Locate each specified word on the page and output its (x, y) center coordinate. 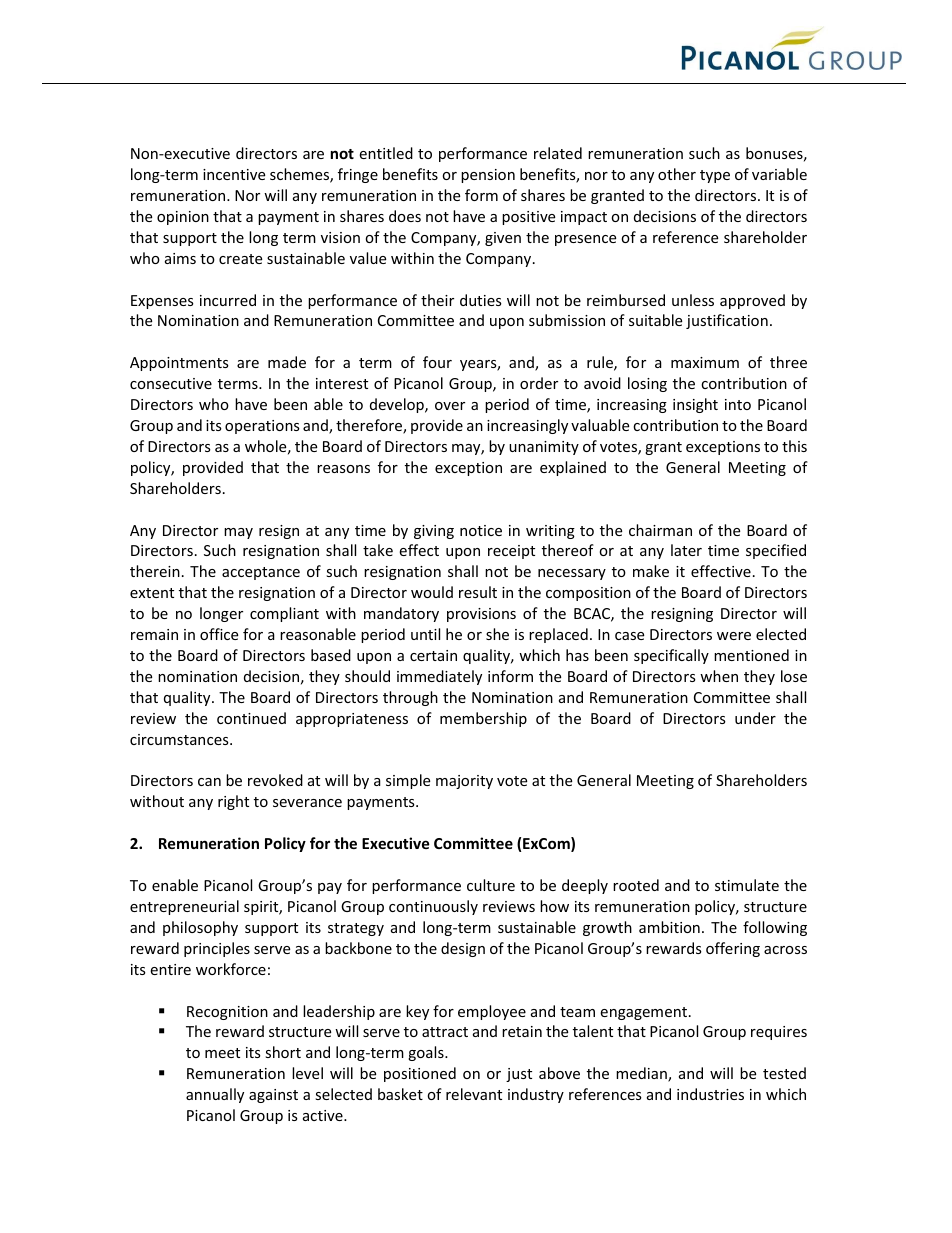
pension (488, 176)
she (497, 634)
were (734, 636)
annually (215, 1095)
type (715, 176)
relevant (474, 1094)
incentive (234, 174)
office (219, 634)
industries (710, 1094)
